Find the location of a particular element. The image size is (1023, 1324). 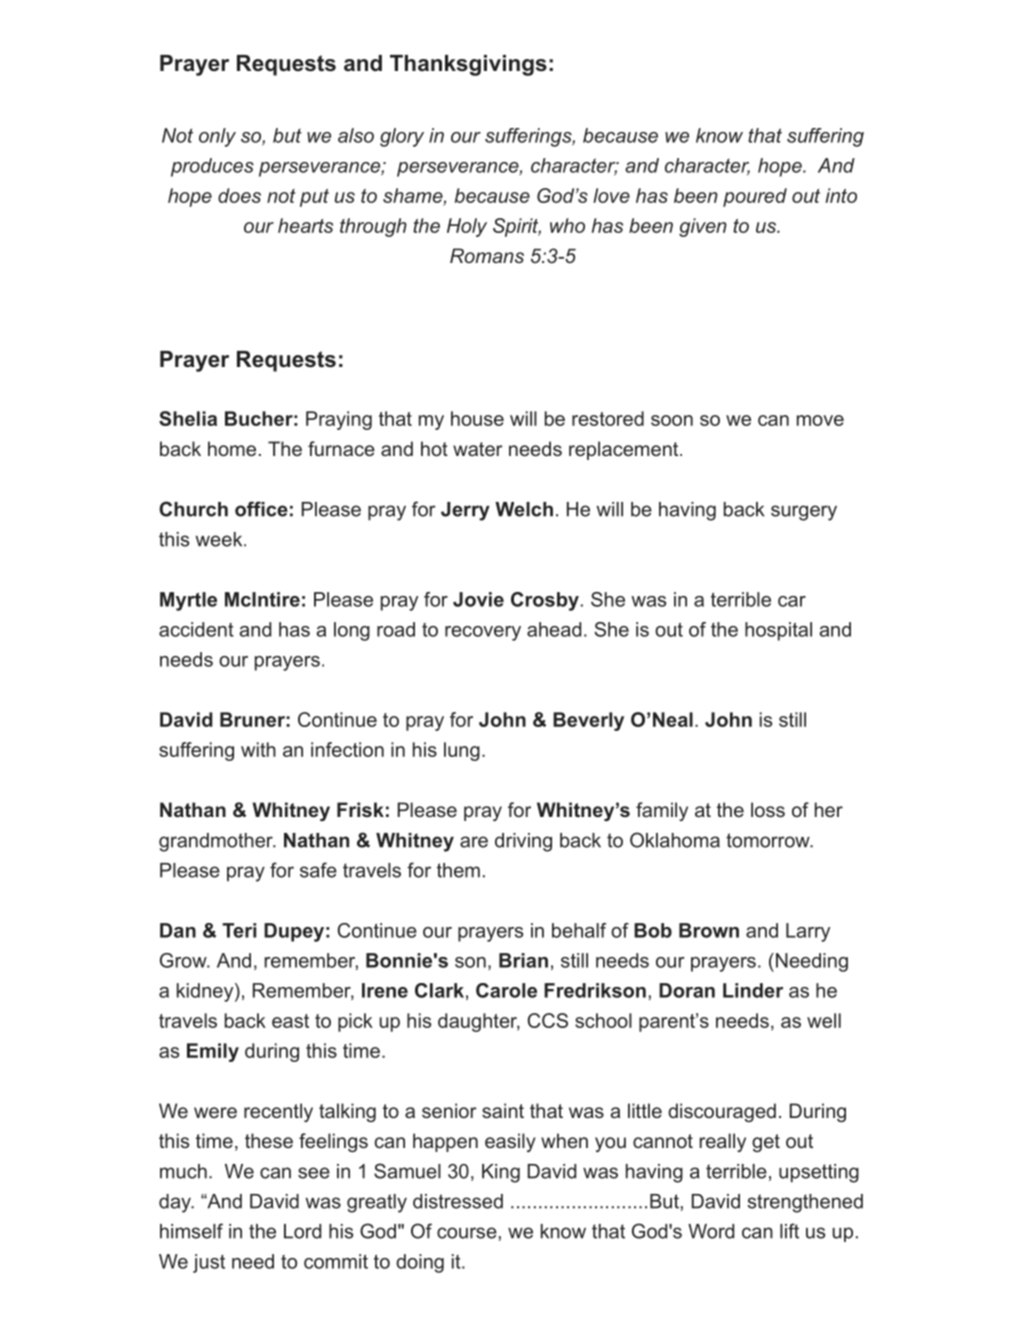

accident is located at coordinates (196, 629).
